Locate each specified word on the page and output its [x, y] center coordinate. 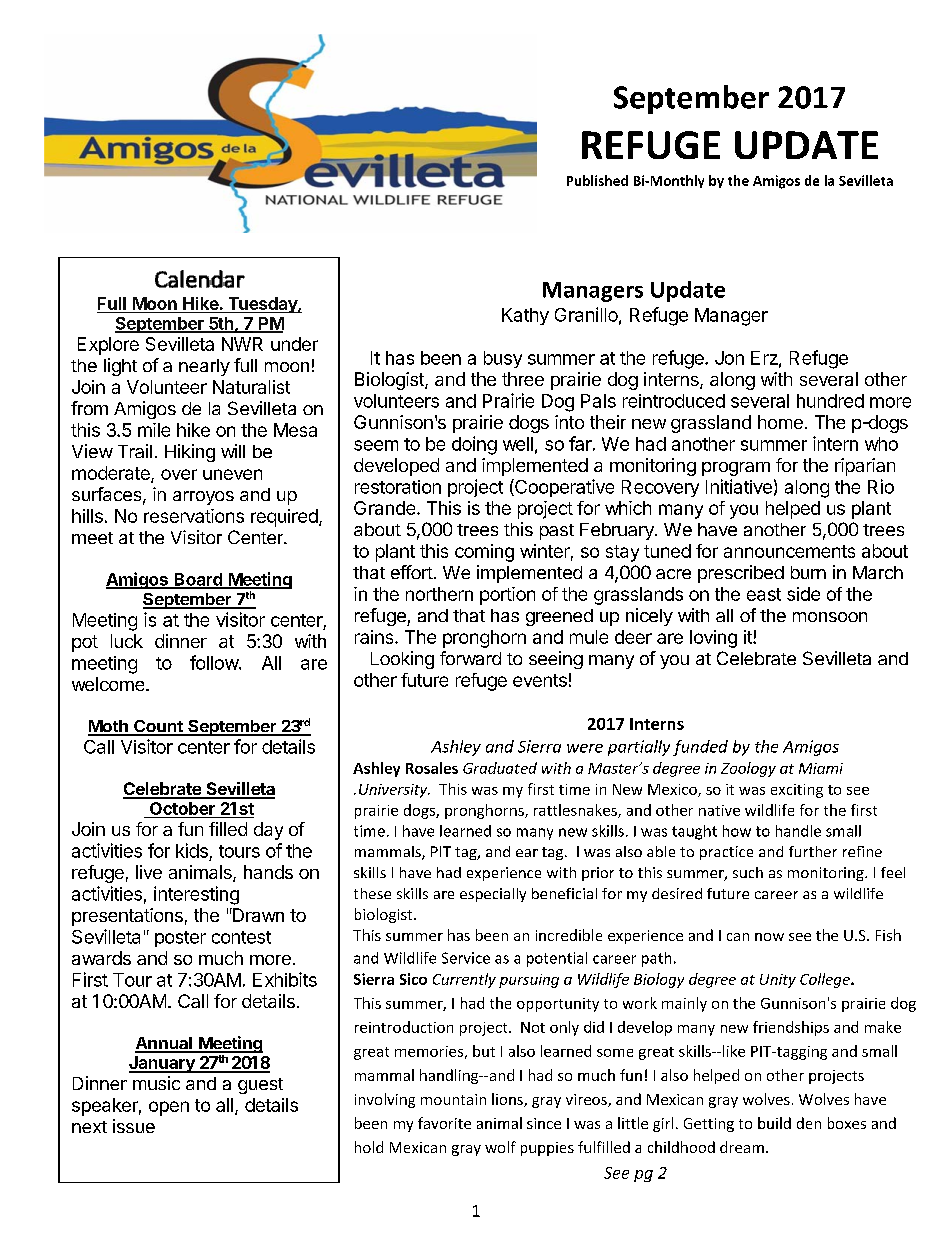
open [169, 1108]
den [809, 1123]
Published [597, 180]
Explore [108, 346]
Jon [729, 358]
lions [508, 1100]
